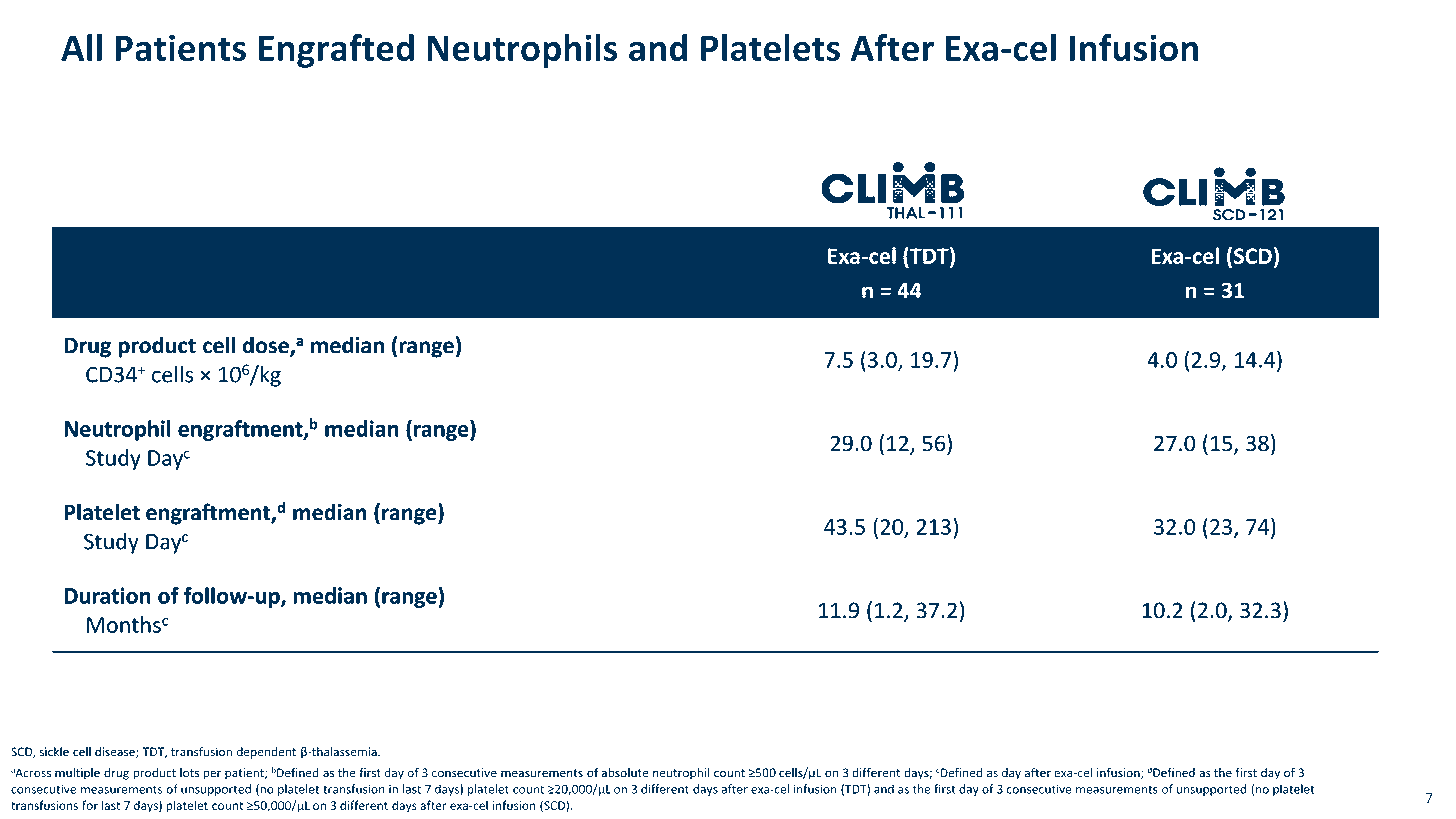  Describe the element at coordinates (625, 773) in the screenshot. I see `absolute` at that location.
